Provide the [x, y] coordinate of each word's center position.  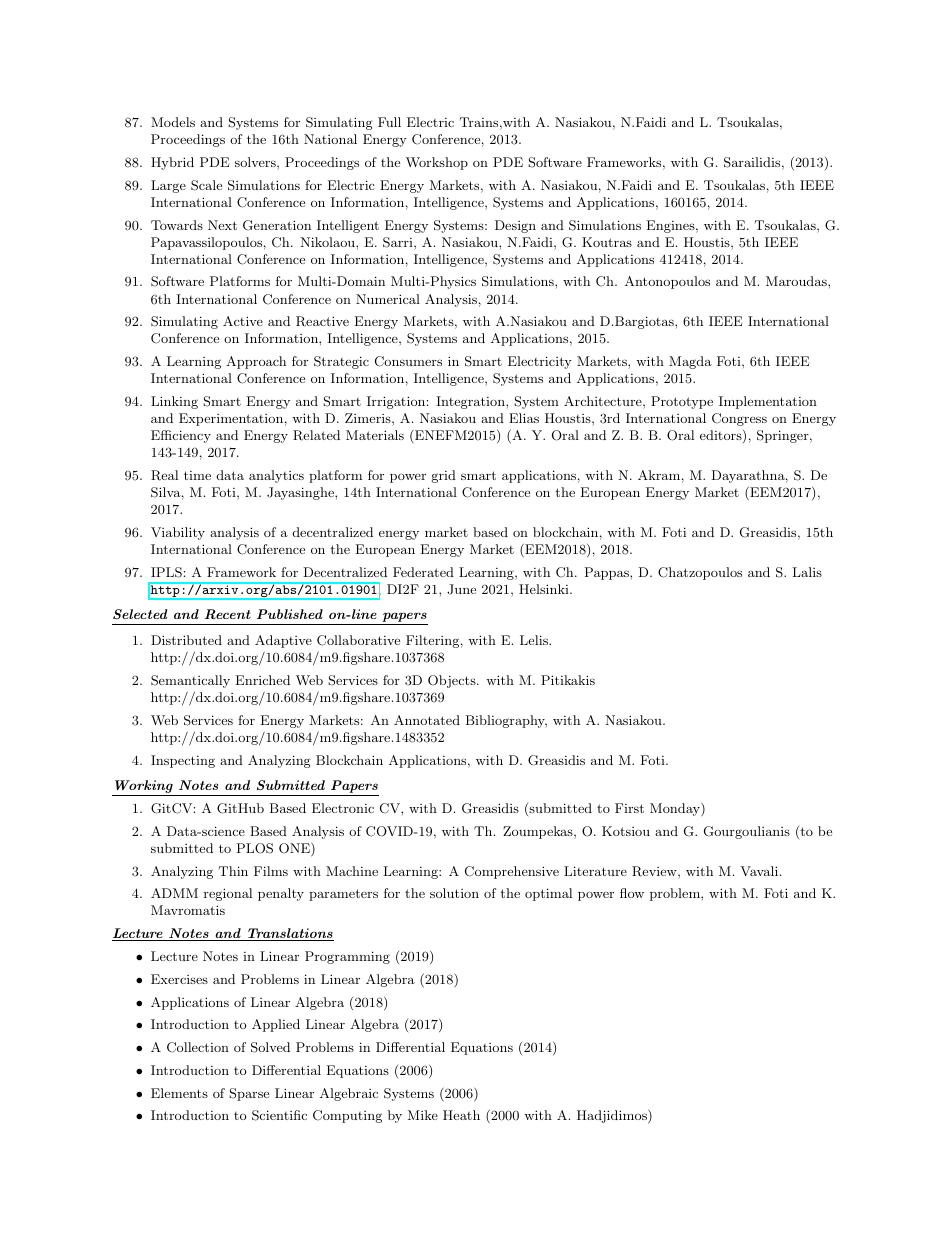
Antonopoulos [667, 282]
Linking [174, 402]
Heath [461, 1115]
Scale [206, 185]
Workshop [437, 163]
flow [632, 893]
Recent [228, 614]
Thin [233, 871]
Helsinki [545, 589]
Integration [471, 402]
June [461, 589]
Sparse [249, 1094]
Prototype [682, 402]
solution [454, 893]
